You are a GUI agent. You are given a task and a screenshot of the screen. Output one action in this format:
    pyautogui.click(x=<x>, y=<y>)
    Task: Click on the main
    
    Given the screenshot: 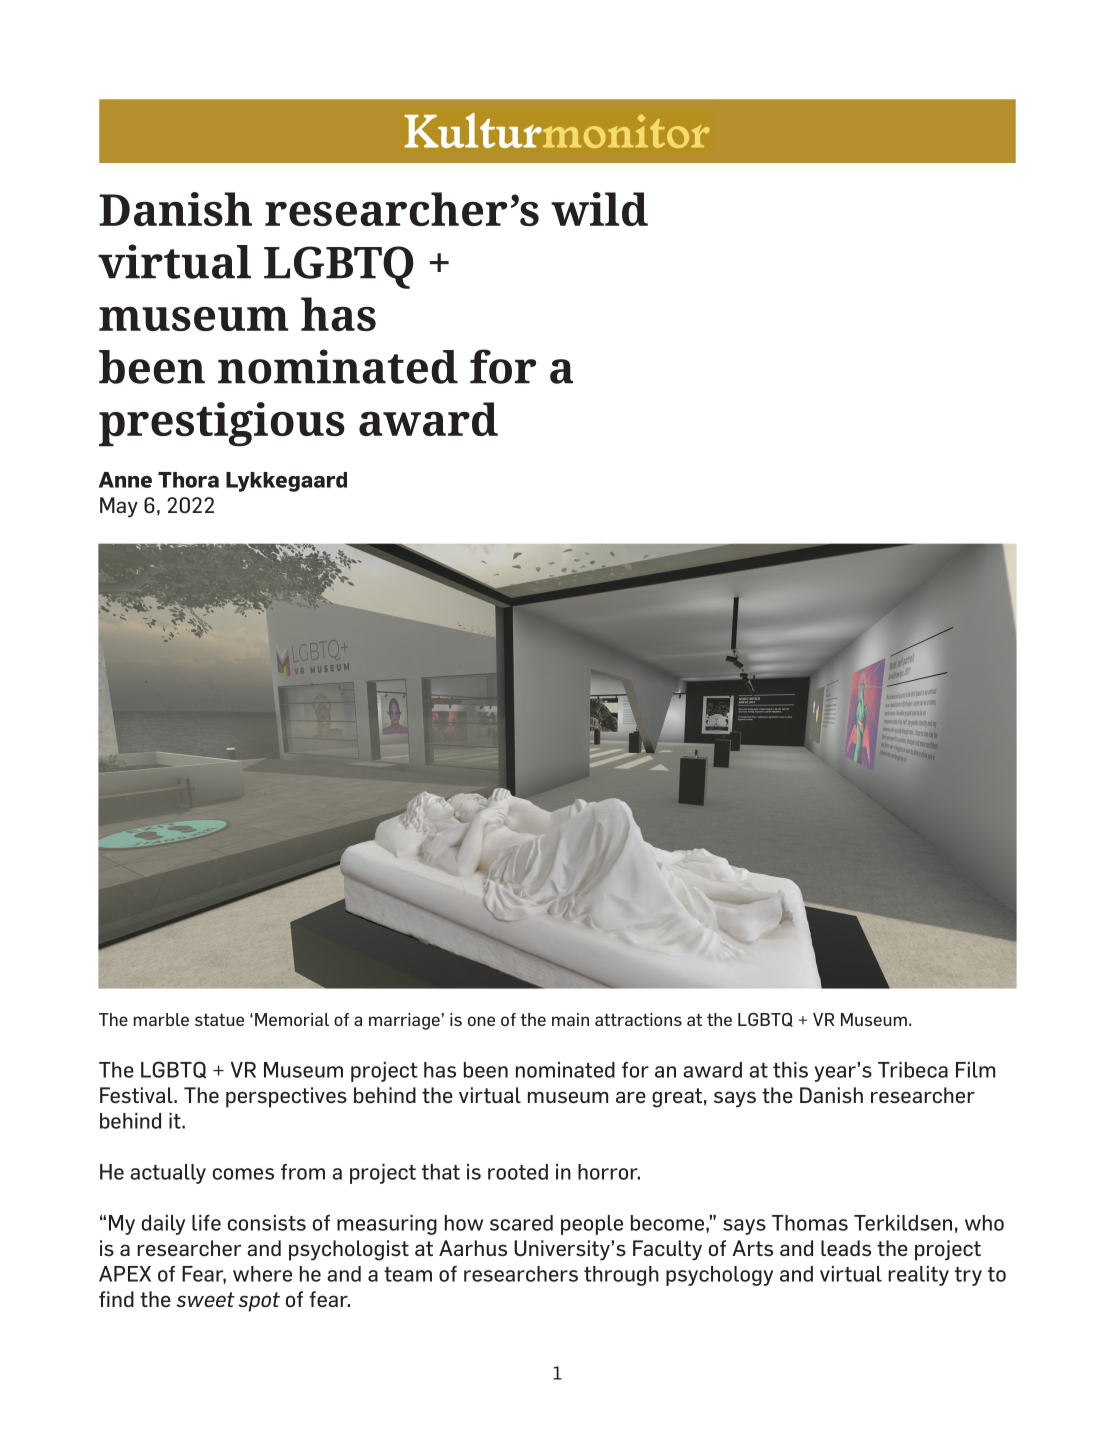 What is the action you would take?
    pyautogui.click(x=570, y=1019)
